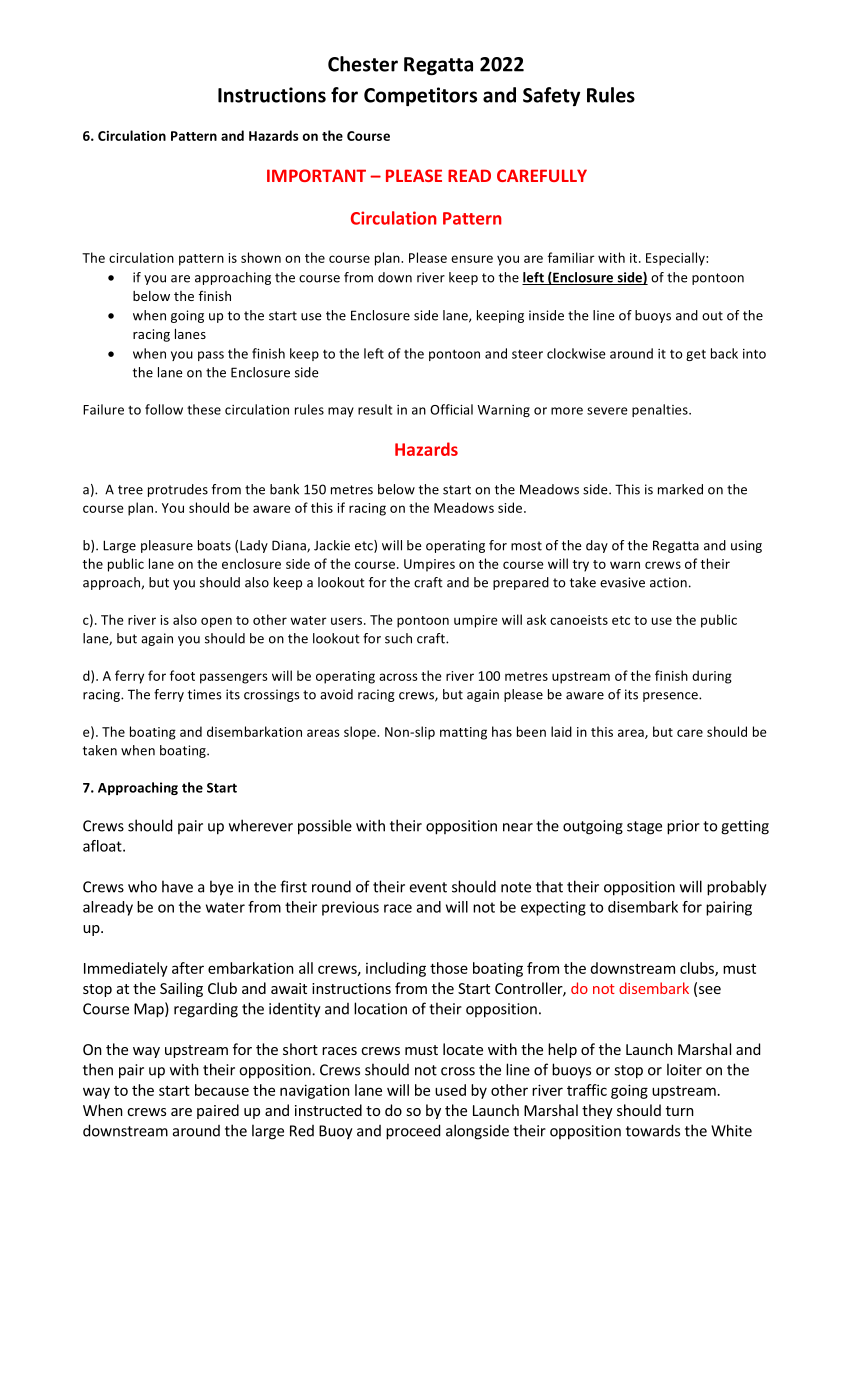 Image resolution: width=849 pixels, height=1400 pixels. I want to click on IMPORTANT, so click(316, 175).
